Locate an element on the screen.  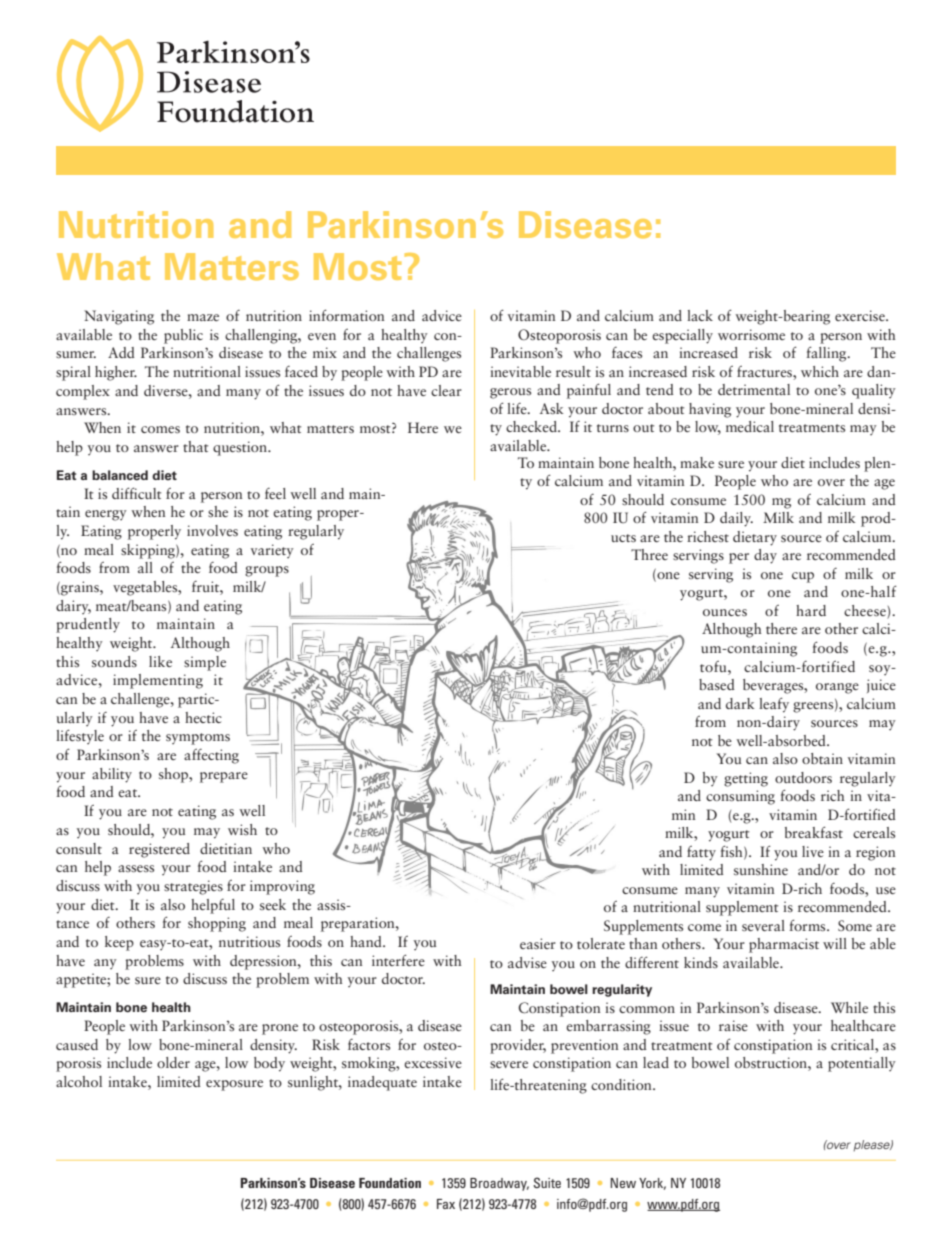
pharmacist is located at coordinates (784, 945).
